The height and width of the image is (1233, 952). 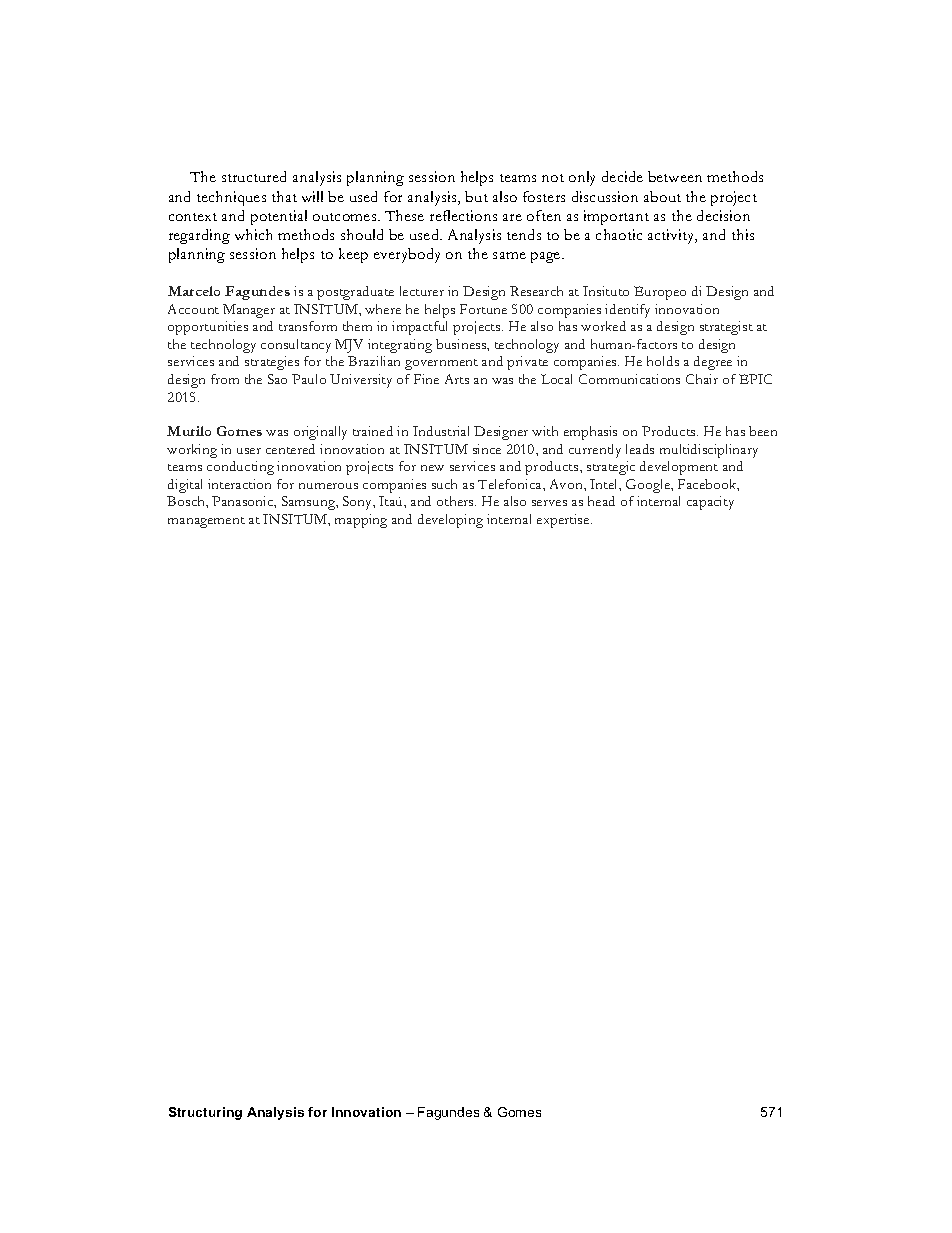 I want to click on techniques, so click(x=231, y=198).
